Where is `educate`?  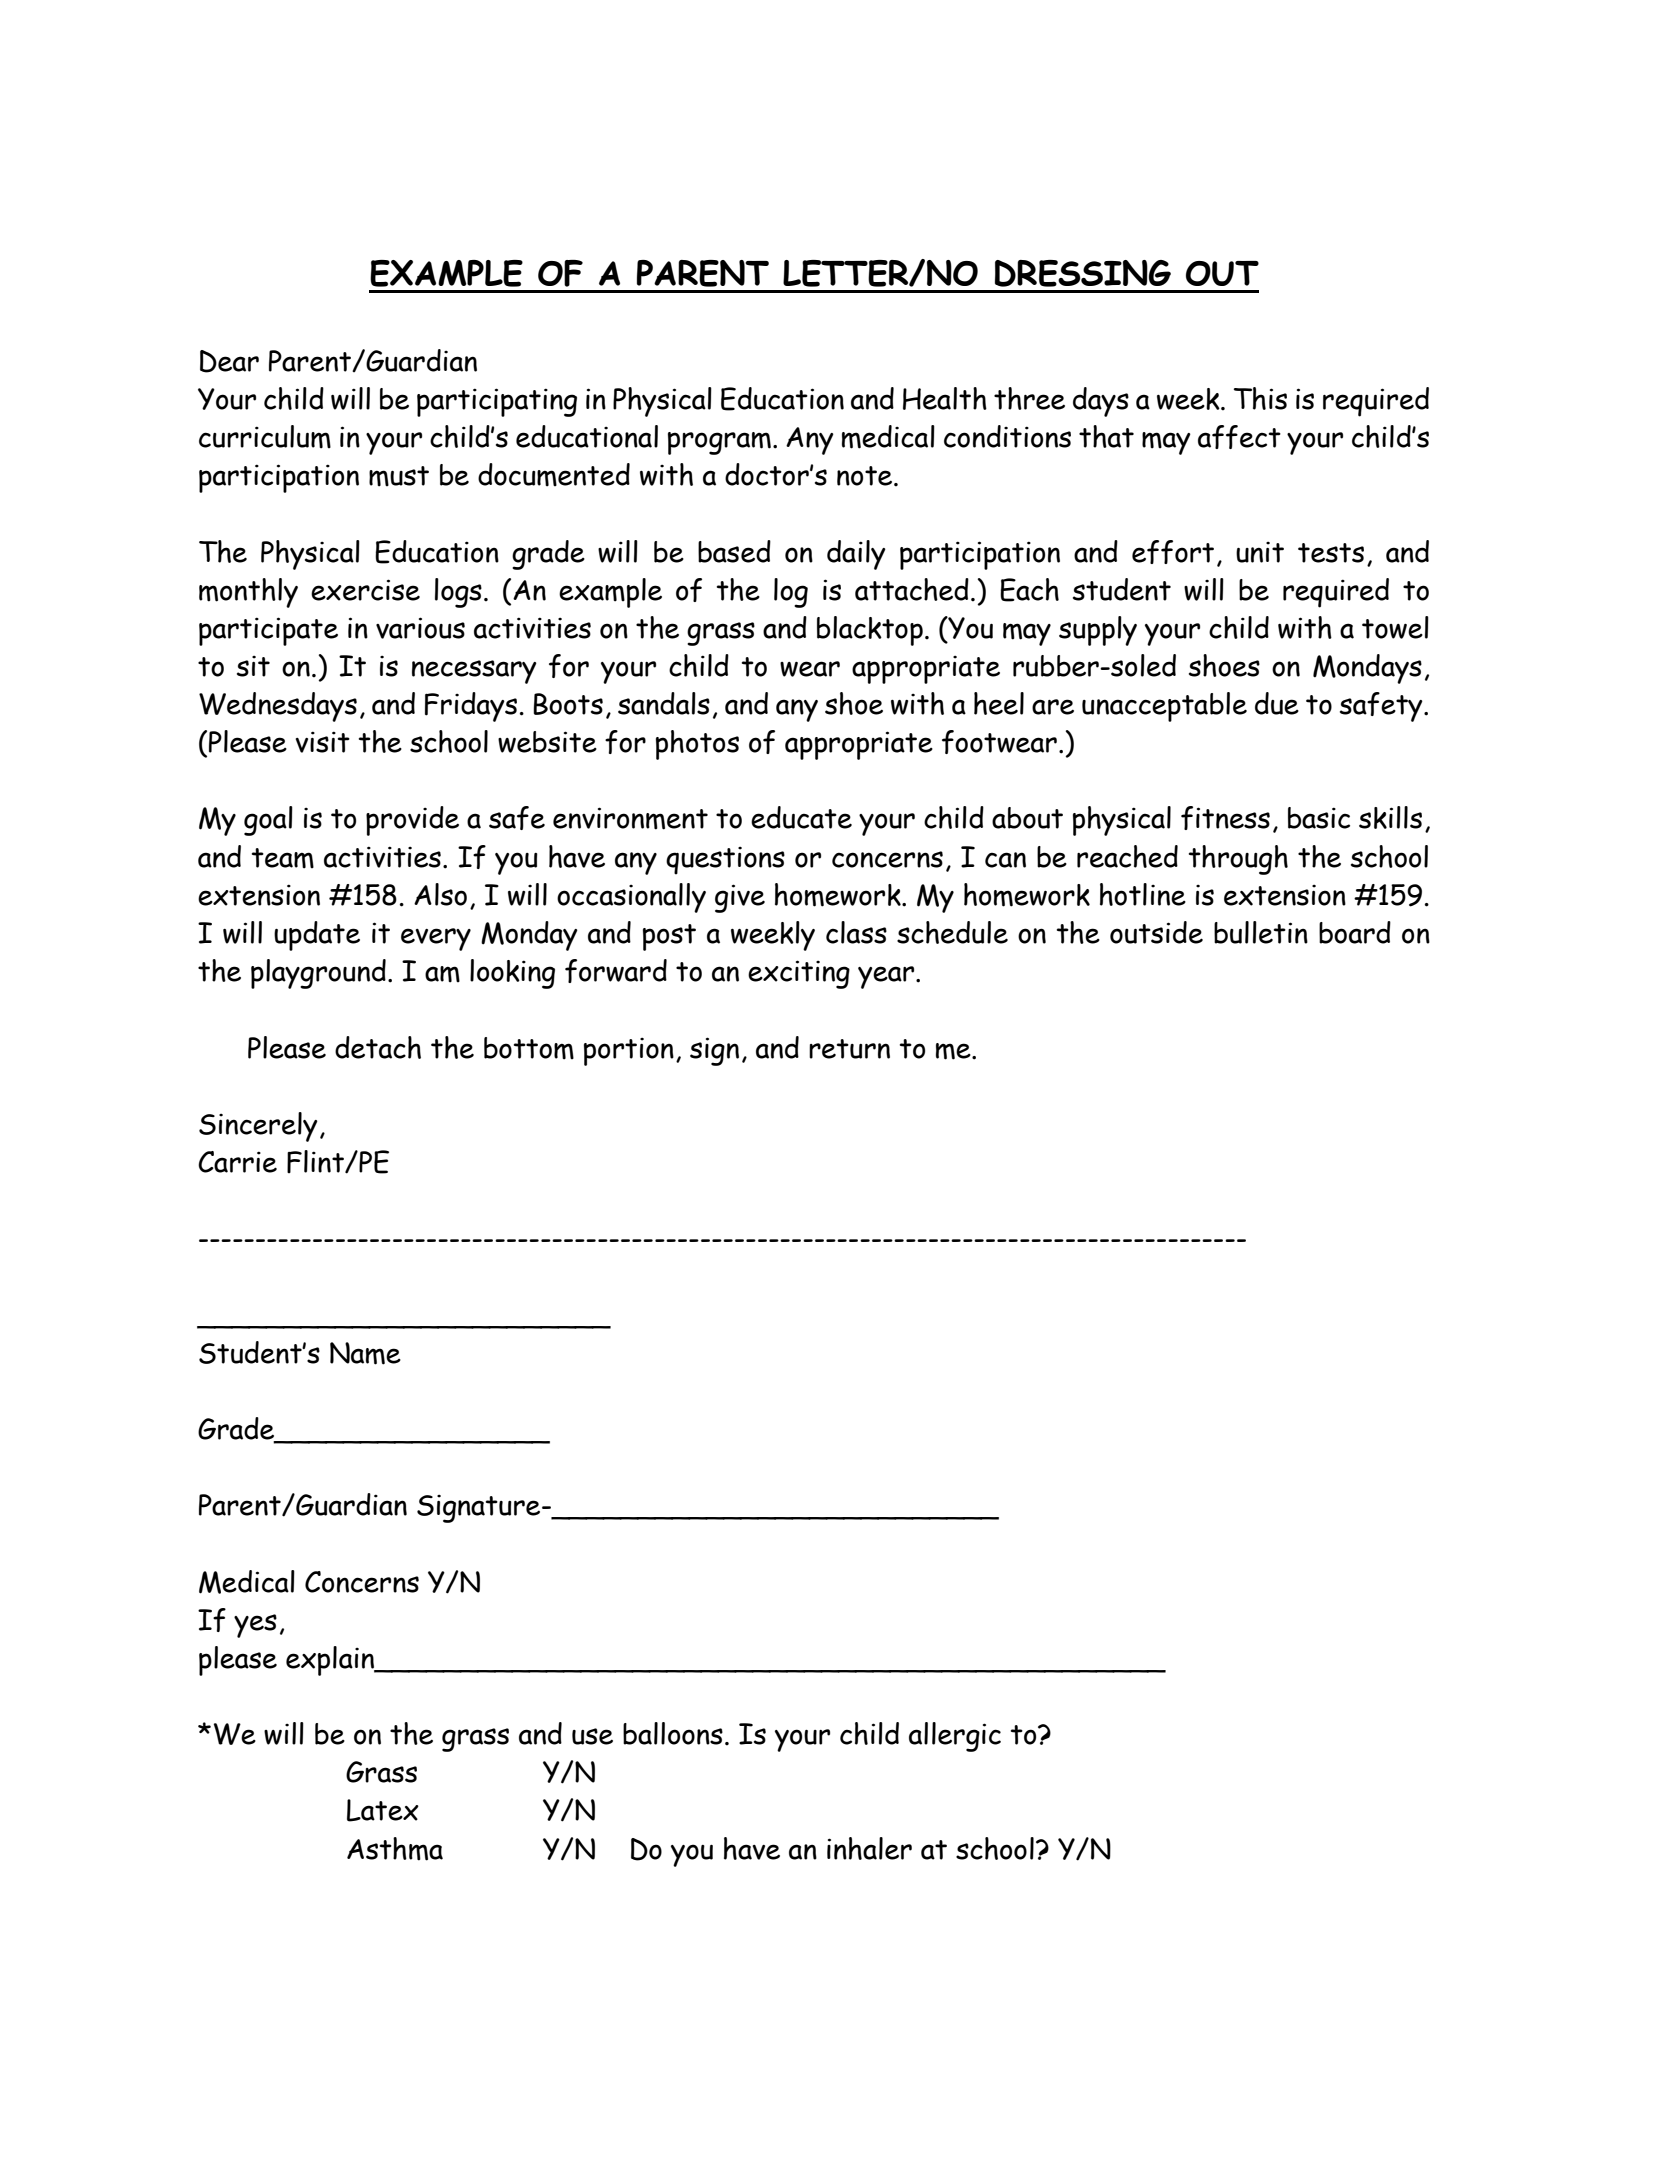 educate is located at coordinates (801, 817).
